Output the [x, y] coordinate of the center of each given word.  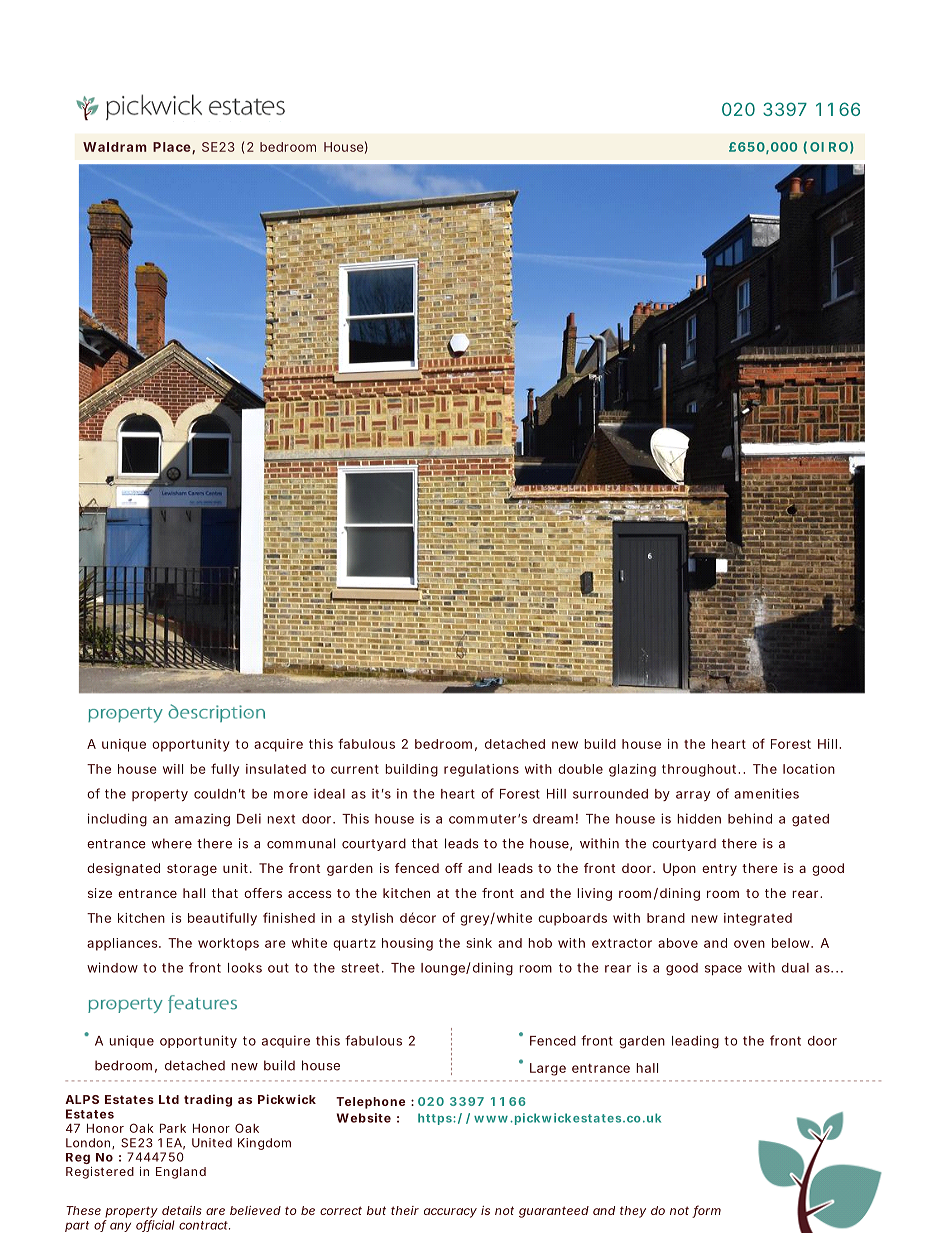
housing [407, 944]
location [809, 769]
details [182, 1210]
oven [749, 944]
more [291, 795]
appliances [123, 944]
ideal [329, 793]
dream [553, 819]
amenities [766, 793]
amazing [202, 820]
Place [173, 148]
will [173, 769]
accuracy [450, 1213]
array [693, 796]
